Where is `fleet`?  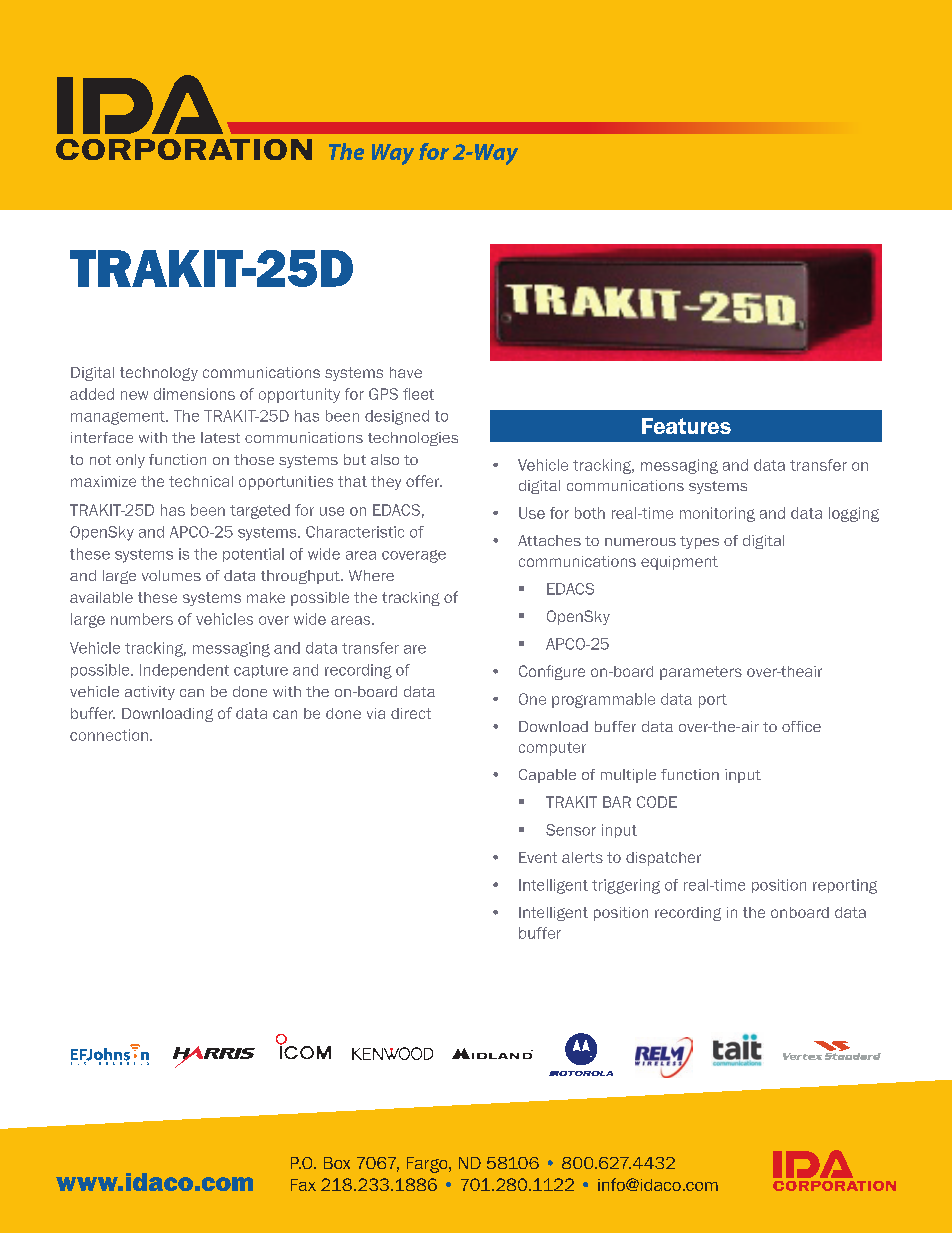 fleet is located at coordinates (418, 394).
